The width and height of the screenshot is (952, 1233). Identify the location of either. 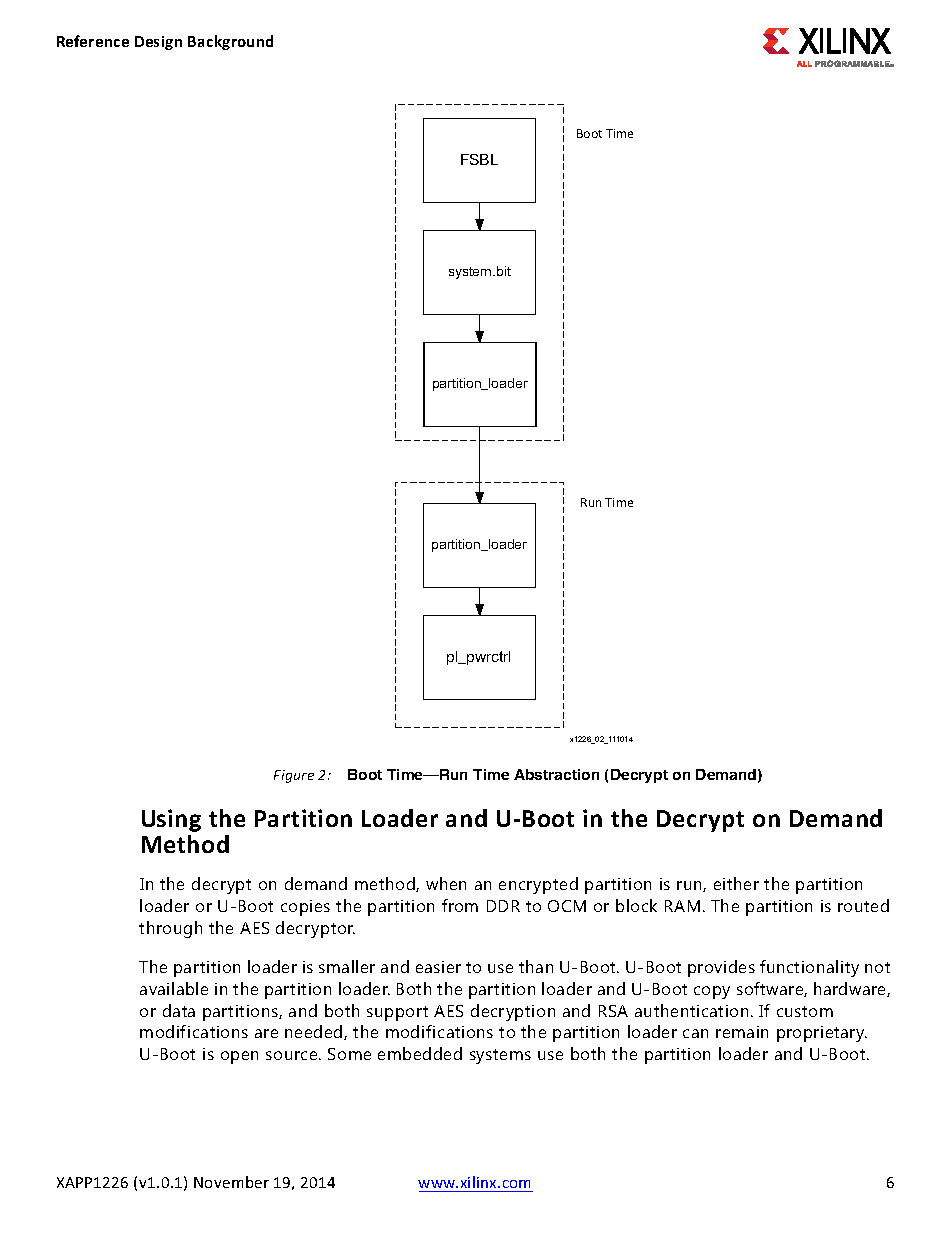
(736, 883).
